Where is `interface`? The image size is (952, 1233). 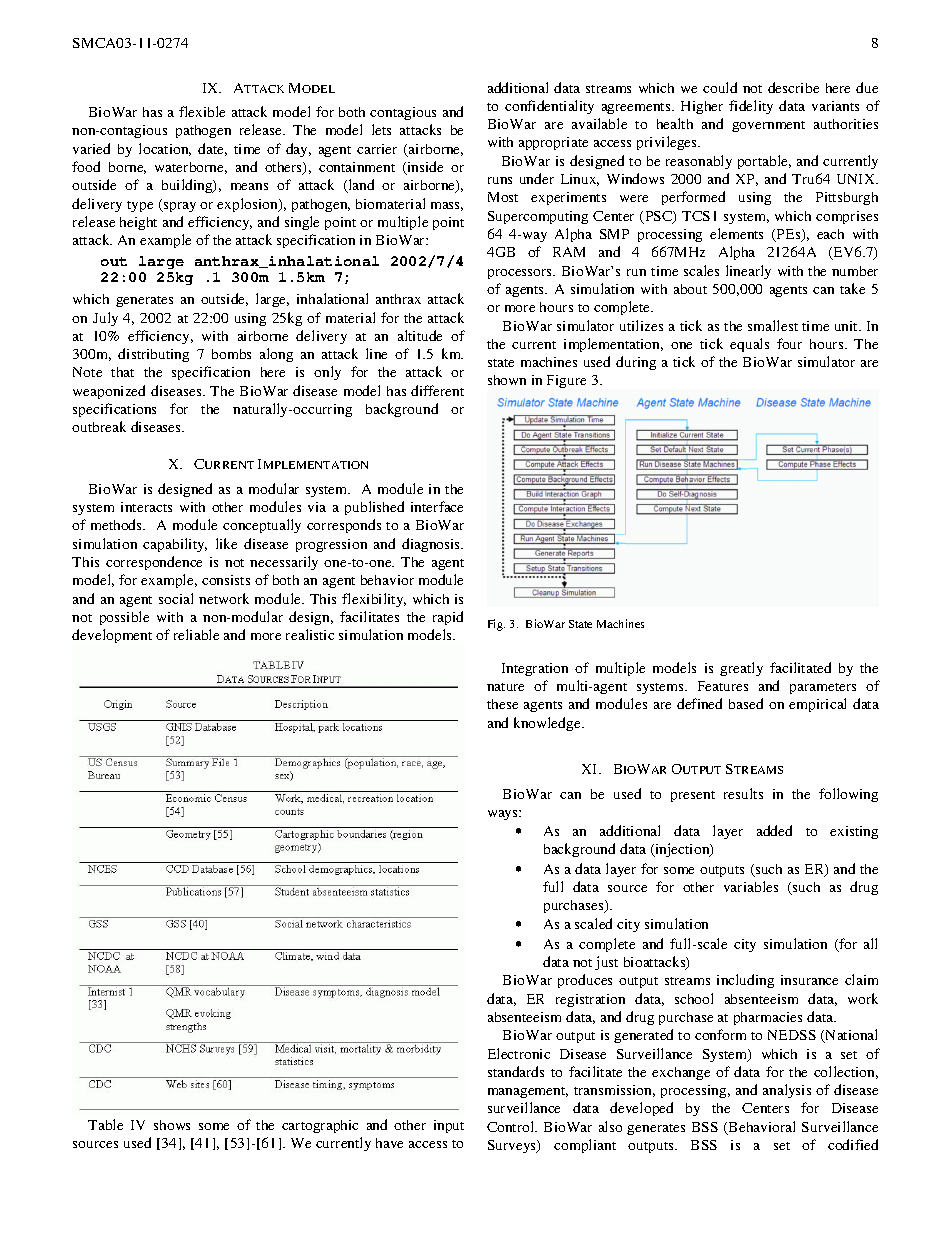
interface is located at coordinates (437, 506).
